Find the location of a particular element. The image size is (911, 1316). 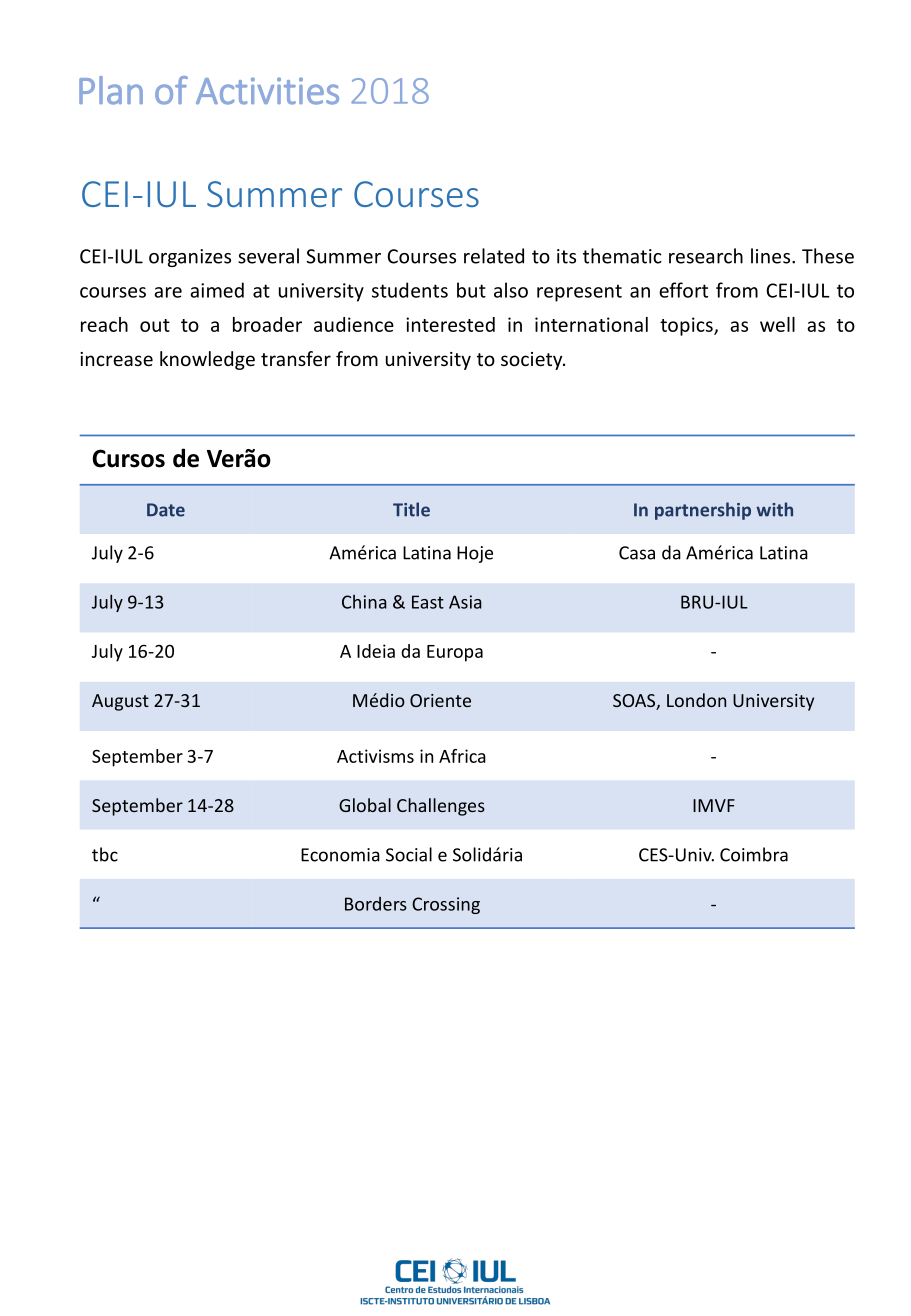

London is located at coordinates (696, 700).
